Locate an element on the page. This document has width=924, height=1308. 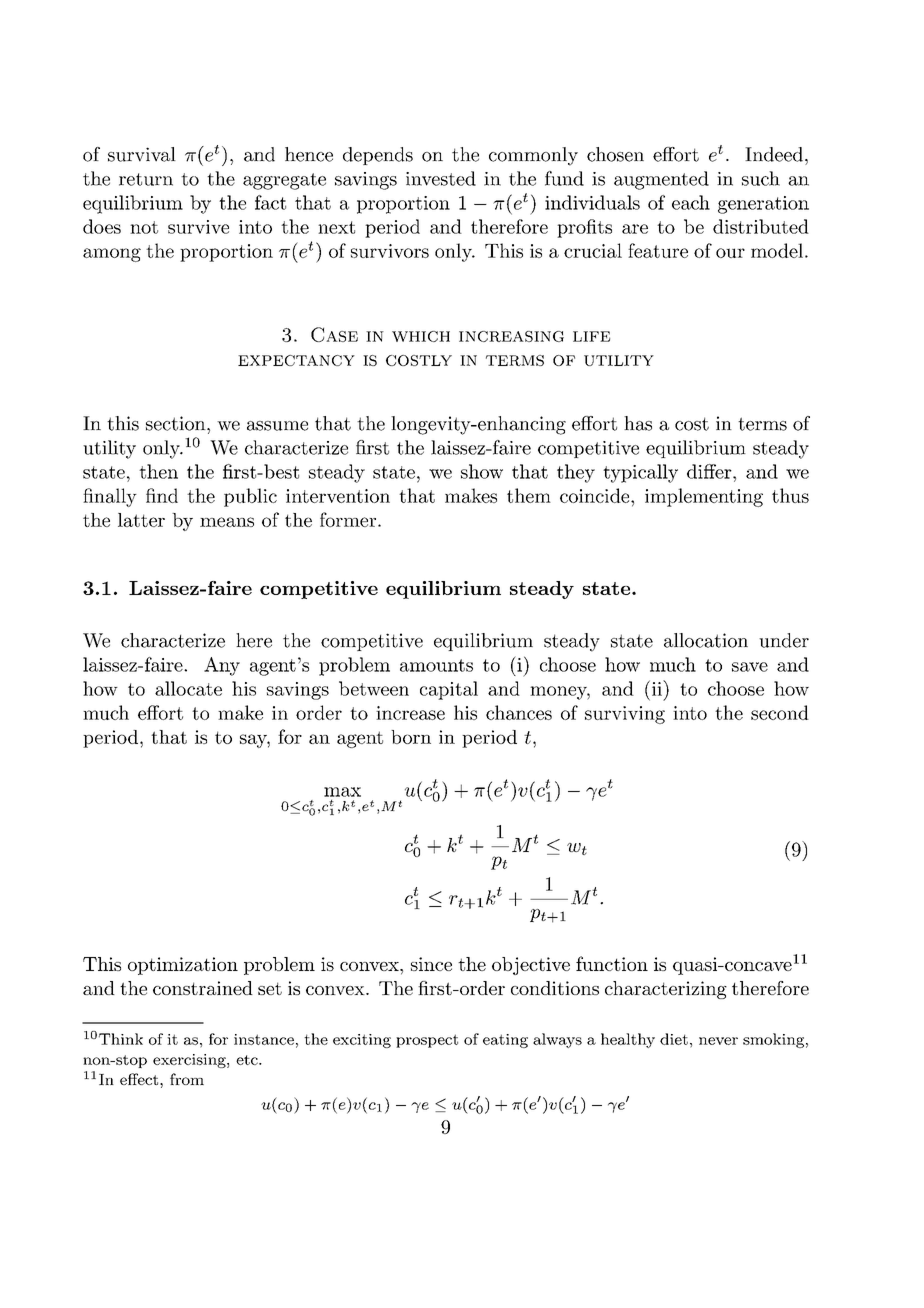
return is located at coordinates (146, 179).
